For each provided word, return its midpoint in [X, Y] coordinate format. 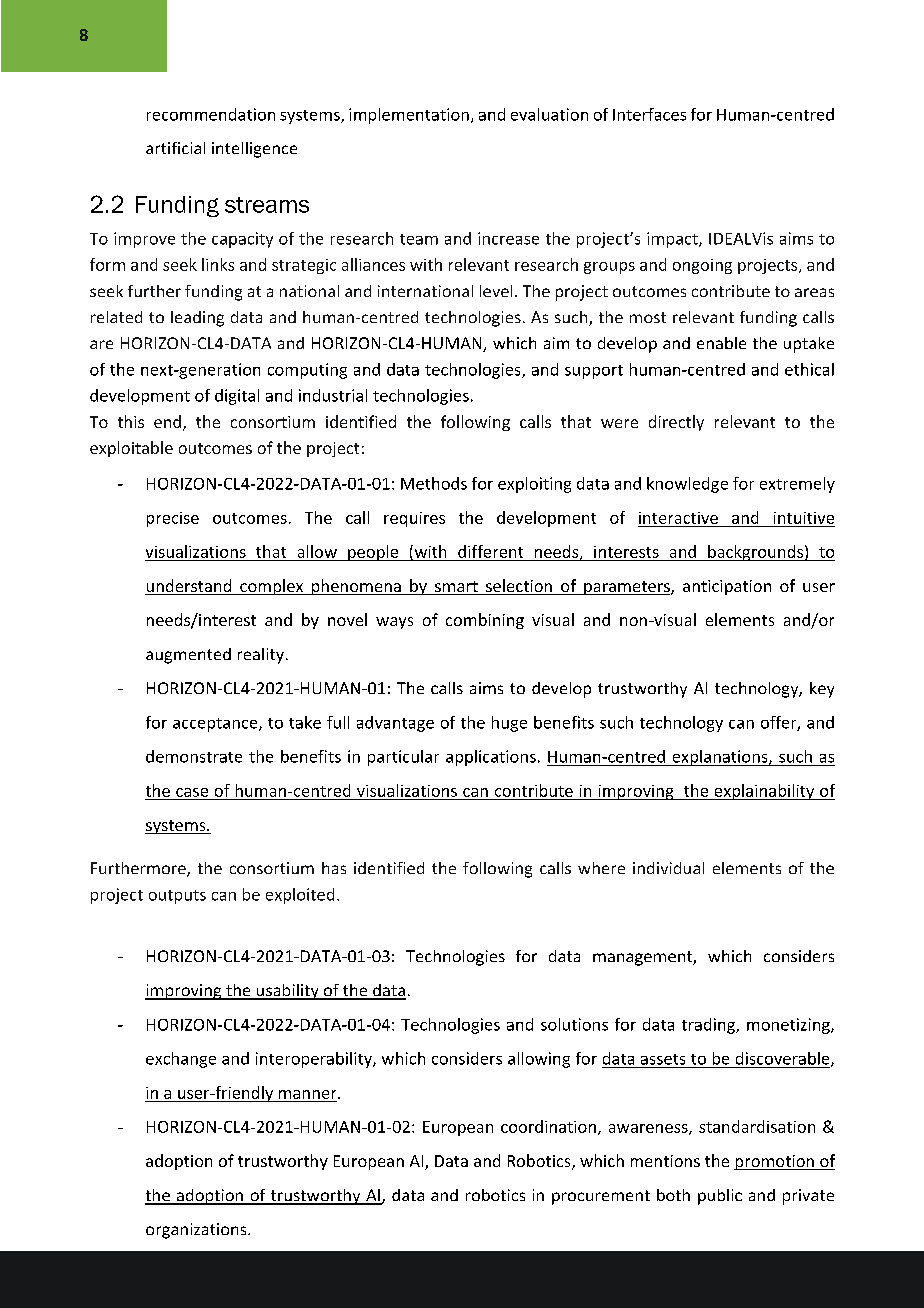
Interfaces [649, 114]
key [822, 690]
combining [485, 621]
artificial [175, 148]
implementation [409, 116]
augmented [188, 656]
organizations [197, 1231]
